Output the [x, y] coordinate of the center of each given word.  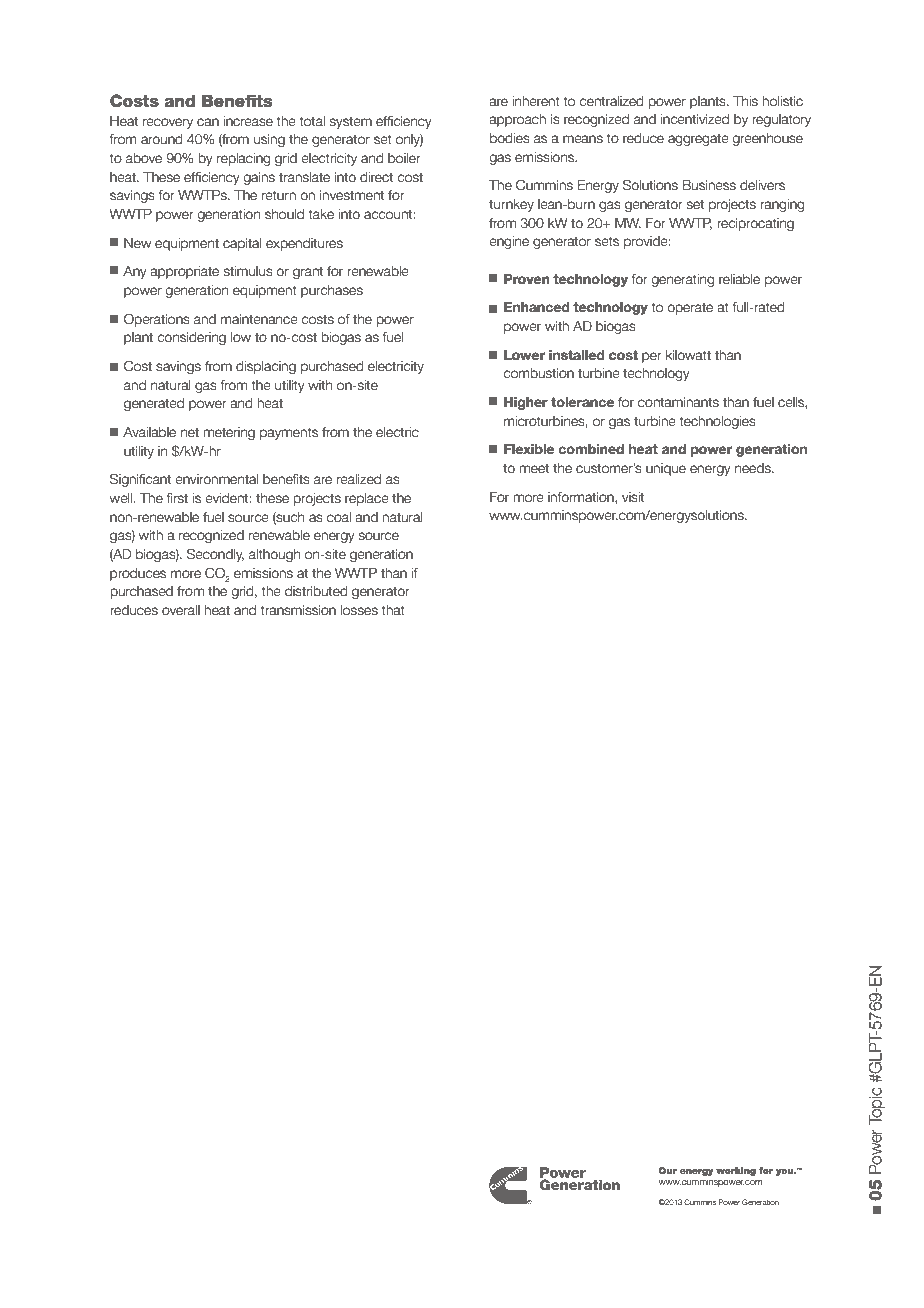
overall [181, 610]
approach [517, 120]
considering [191, 338]
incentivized [694, 119]
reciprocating [755, 224]
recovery [168, 123]
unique [666, 469]
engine [509, 242]
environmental [216, 479]
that [393, 610]
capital [242, 244]
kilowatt [688, 355]
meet [534, 468]
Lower [525, 355]
